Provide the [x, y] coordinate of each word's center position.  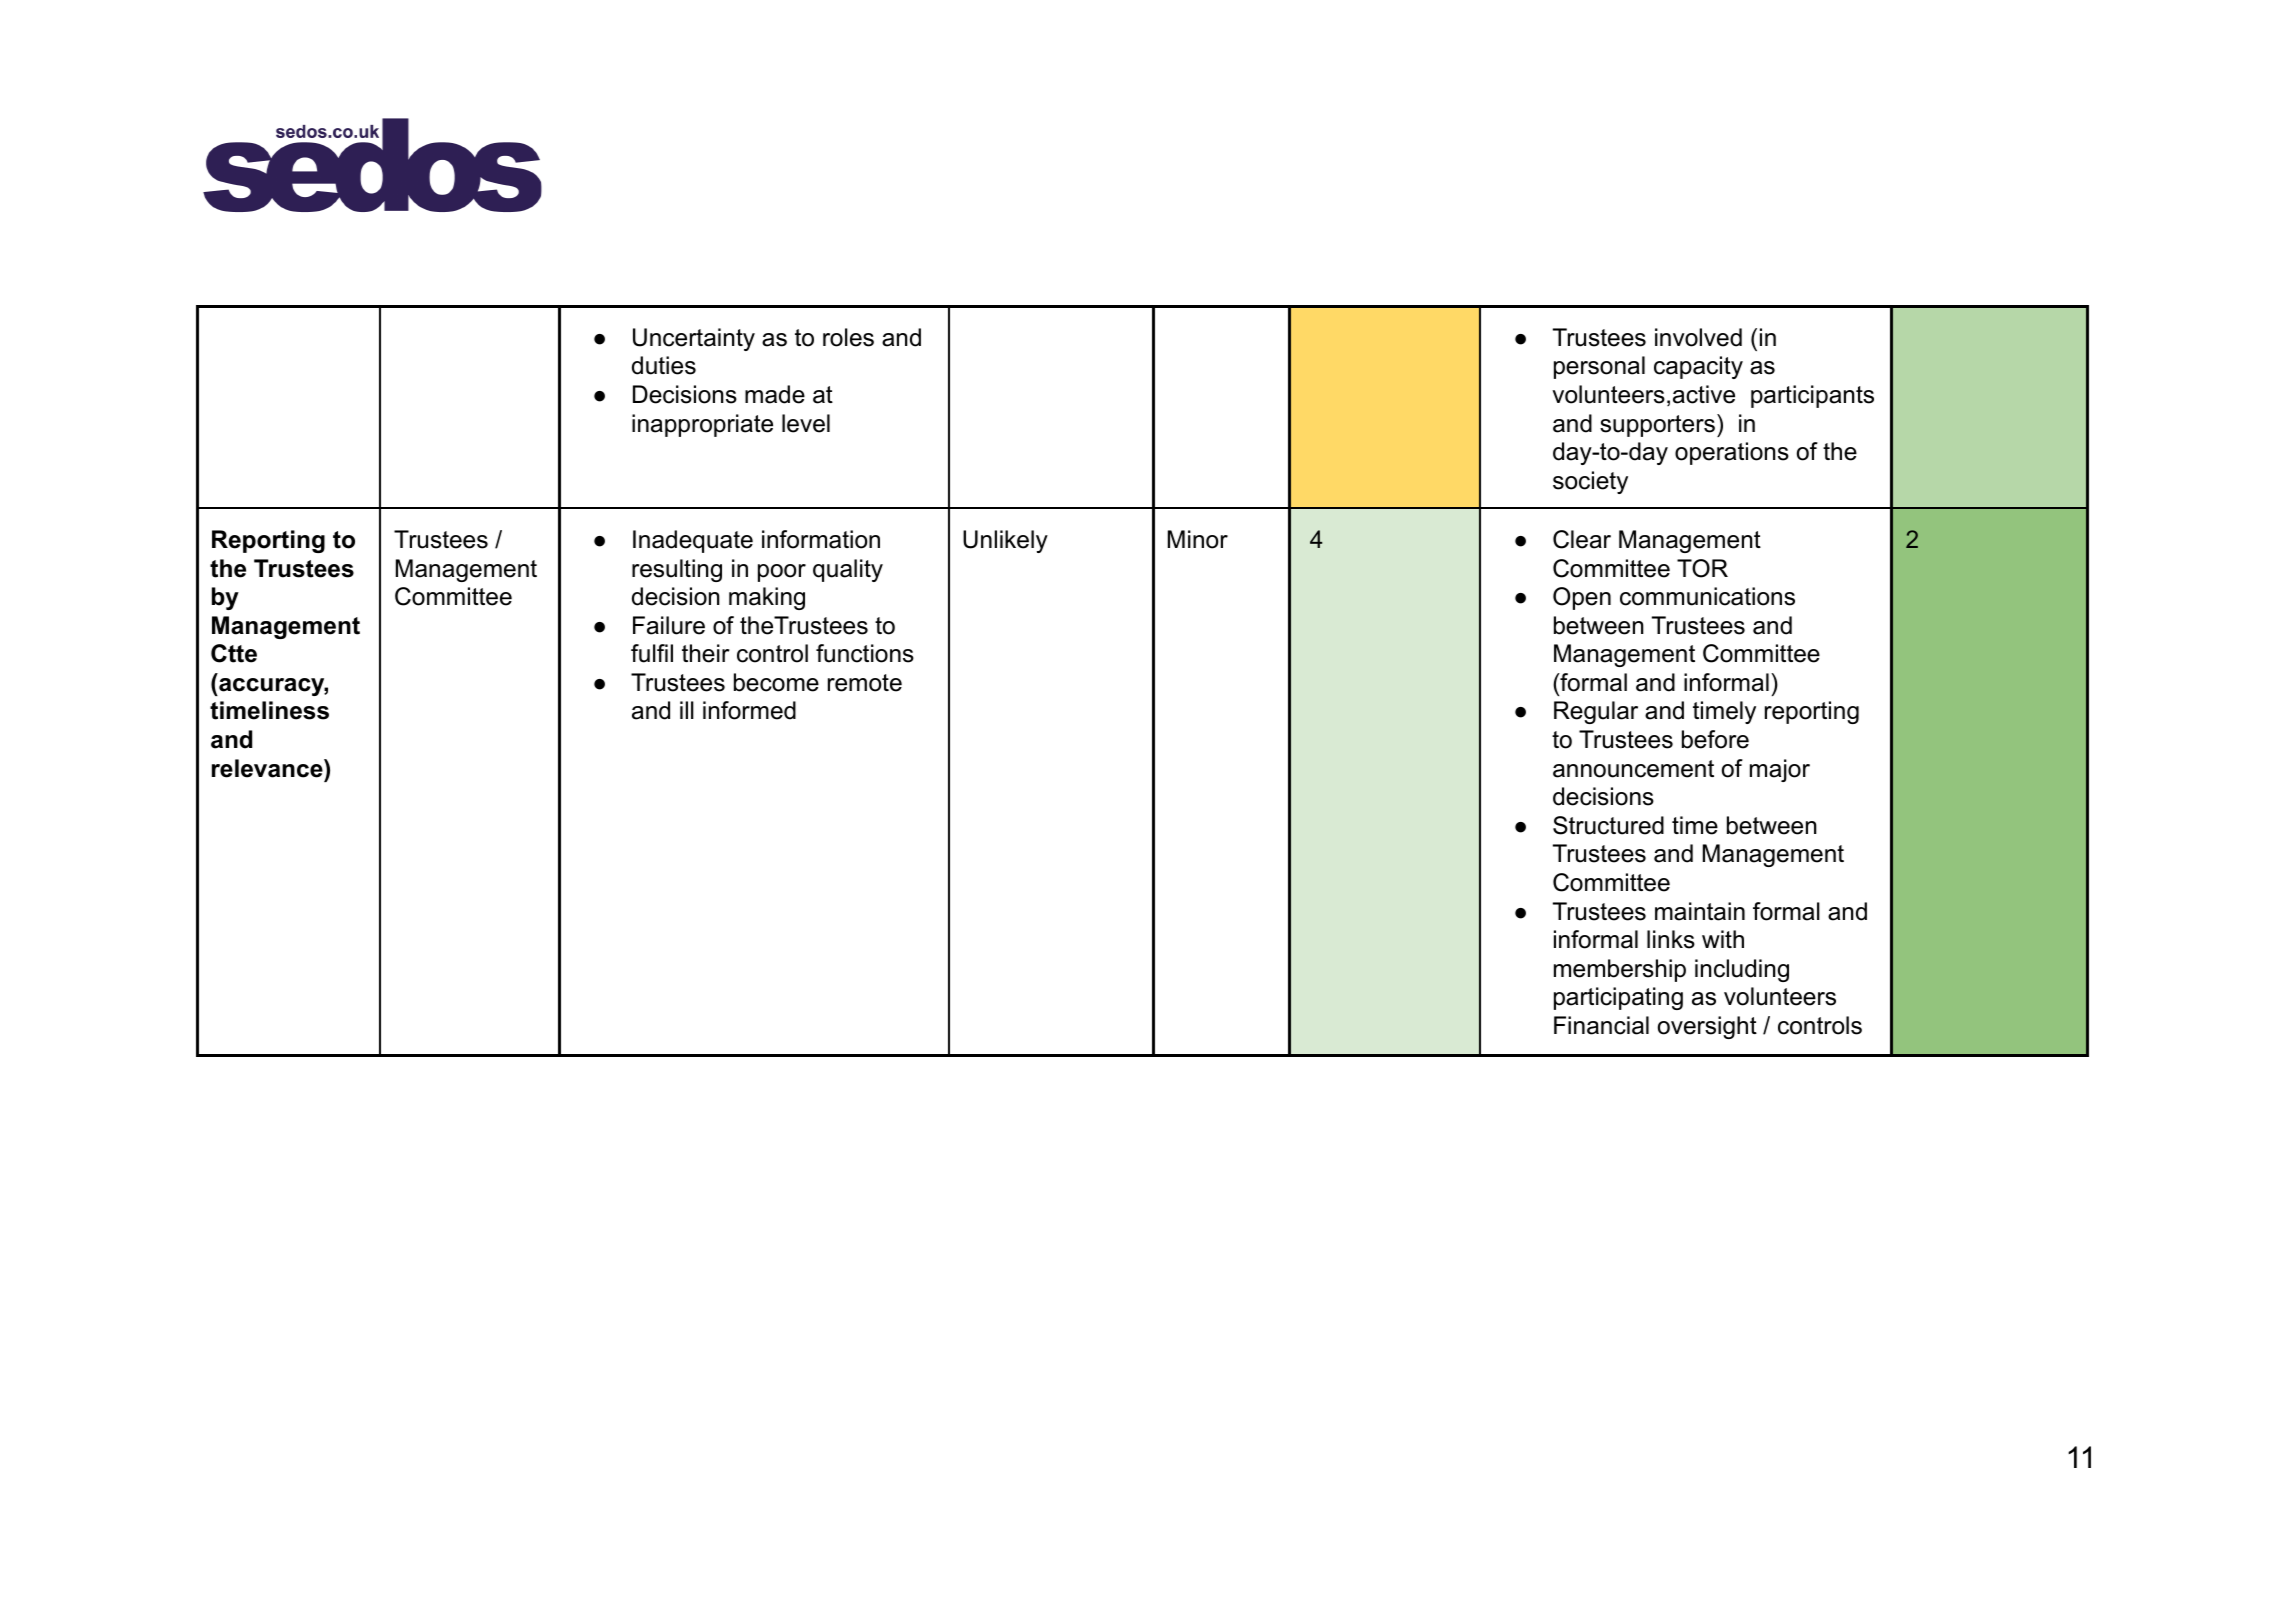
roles [848, 337]
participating [1618, 998]
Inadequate [693, 541]
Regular [1596, 712]
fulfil [652, 653]
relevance [268, 768]
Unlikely [1005, 541]
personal [1599, 367]
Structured [1608, 825]
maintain [1700, 911]
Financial [1601, 1025]
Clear [1582, 539]
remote [865, 683]
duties [664, 365]
